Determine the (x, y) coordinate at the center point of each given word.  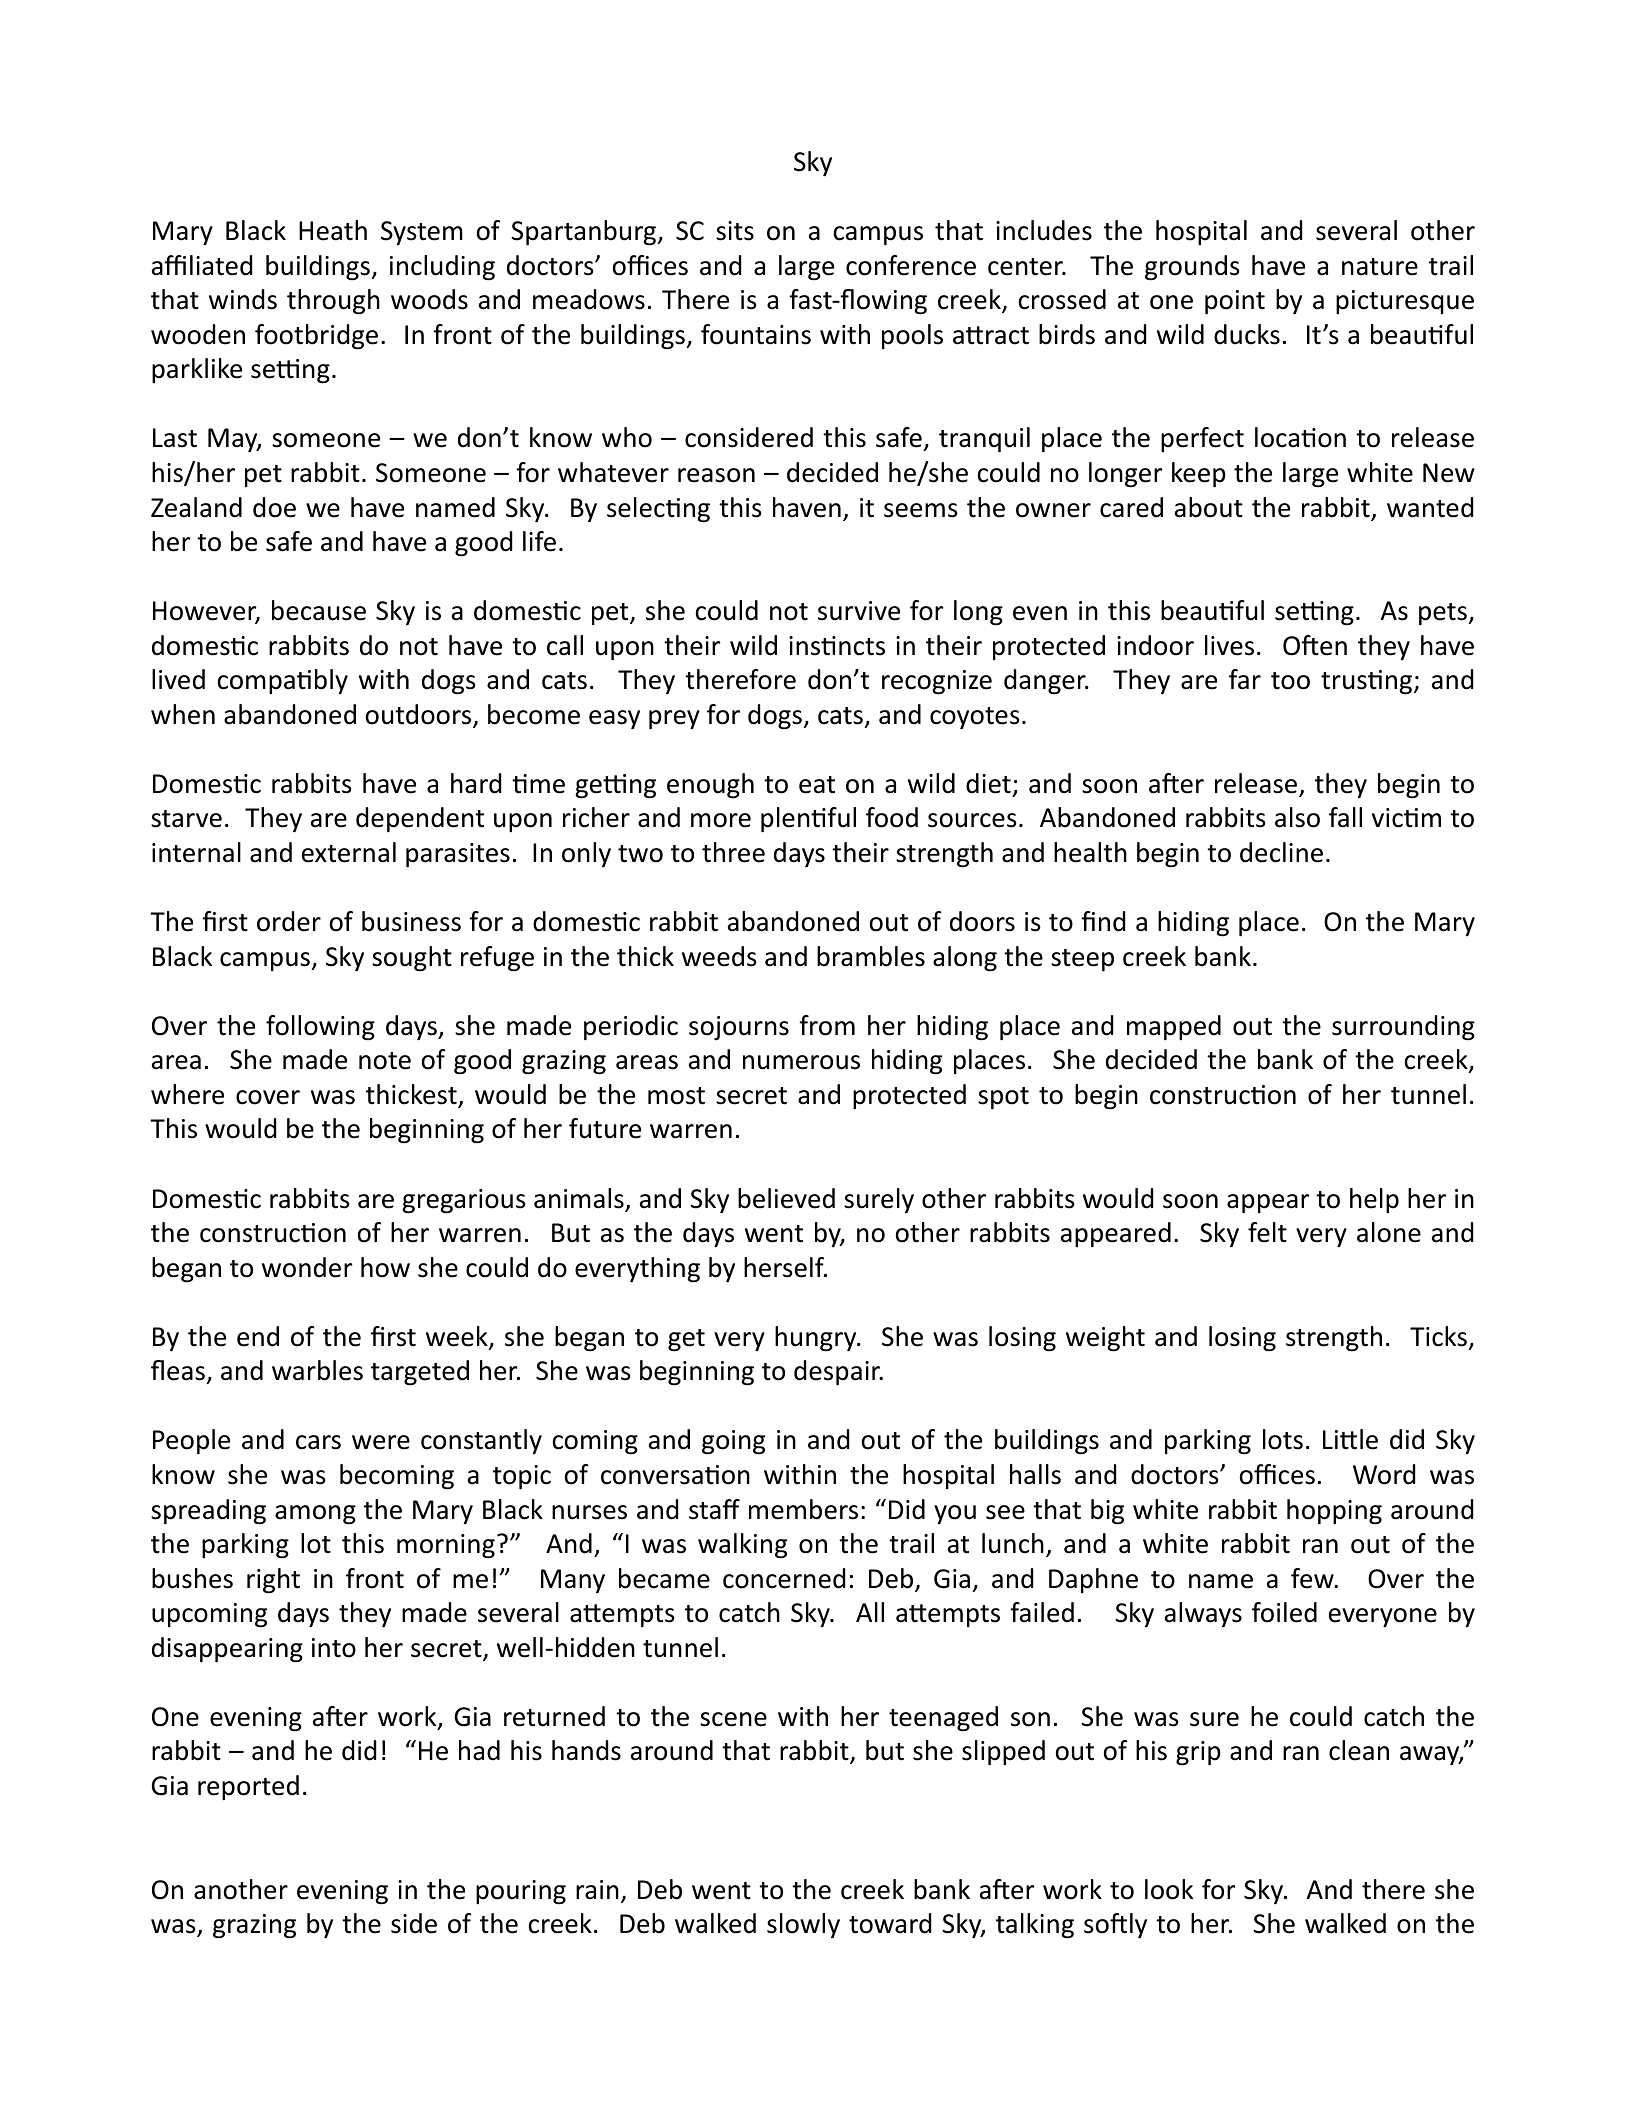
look (1169, 1889)
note (385, 1061)
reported (248, 1787)
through (333, 302)
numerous (801, 1062)
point (1235, 302)
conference (911, 265)
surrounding (1403, 1028)
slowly (803, 1925)
